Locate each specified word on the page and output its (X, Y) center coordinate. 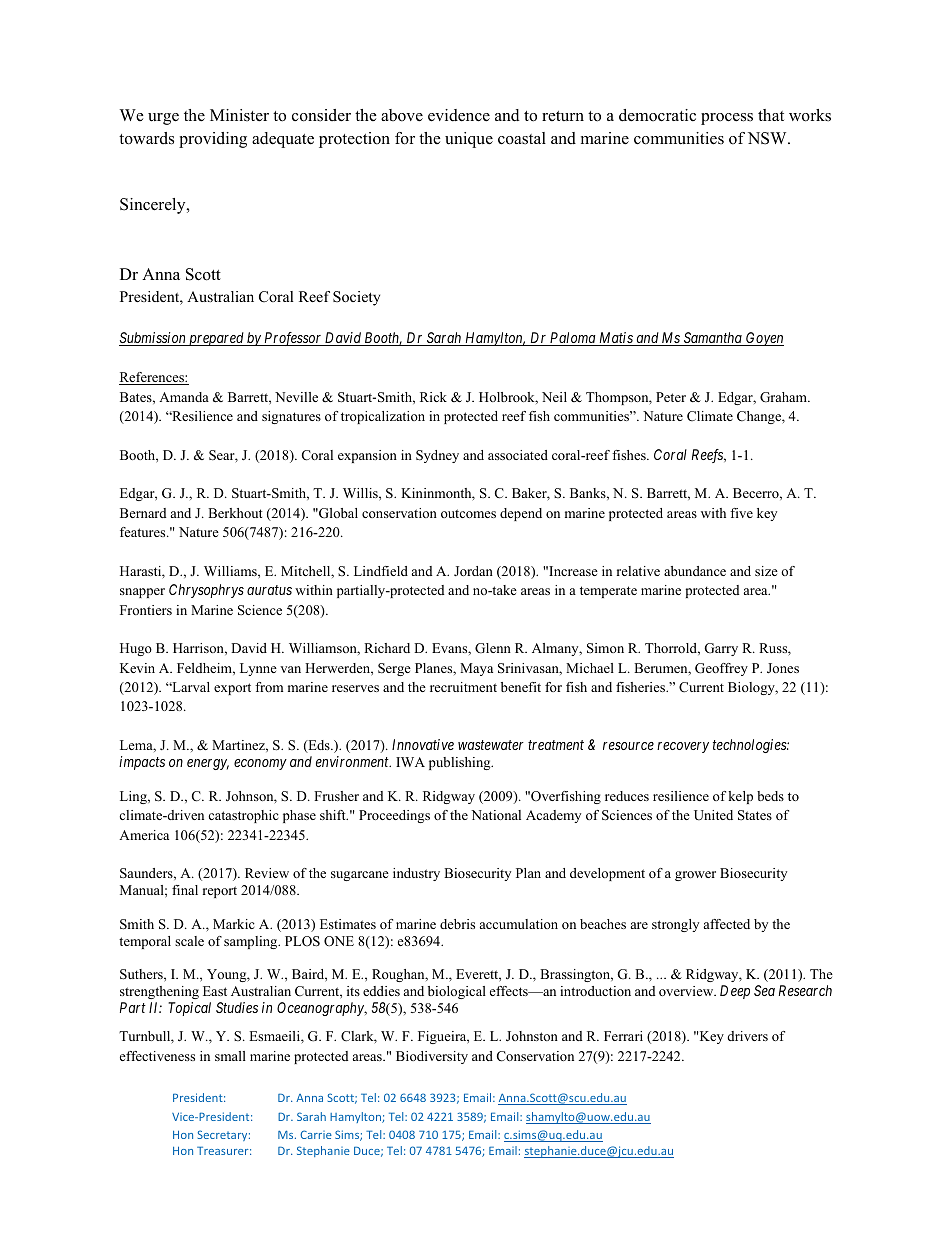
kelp (740, 797)
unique (469, 140)
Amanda (184, 397)
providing (213, 140)
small (230, 1056)
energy (208, 764)
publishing (461, 763)
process (727, 119)
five (741, 513)
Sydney (437, 456)
